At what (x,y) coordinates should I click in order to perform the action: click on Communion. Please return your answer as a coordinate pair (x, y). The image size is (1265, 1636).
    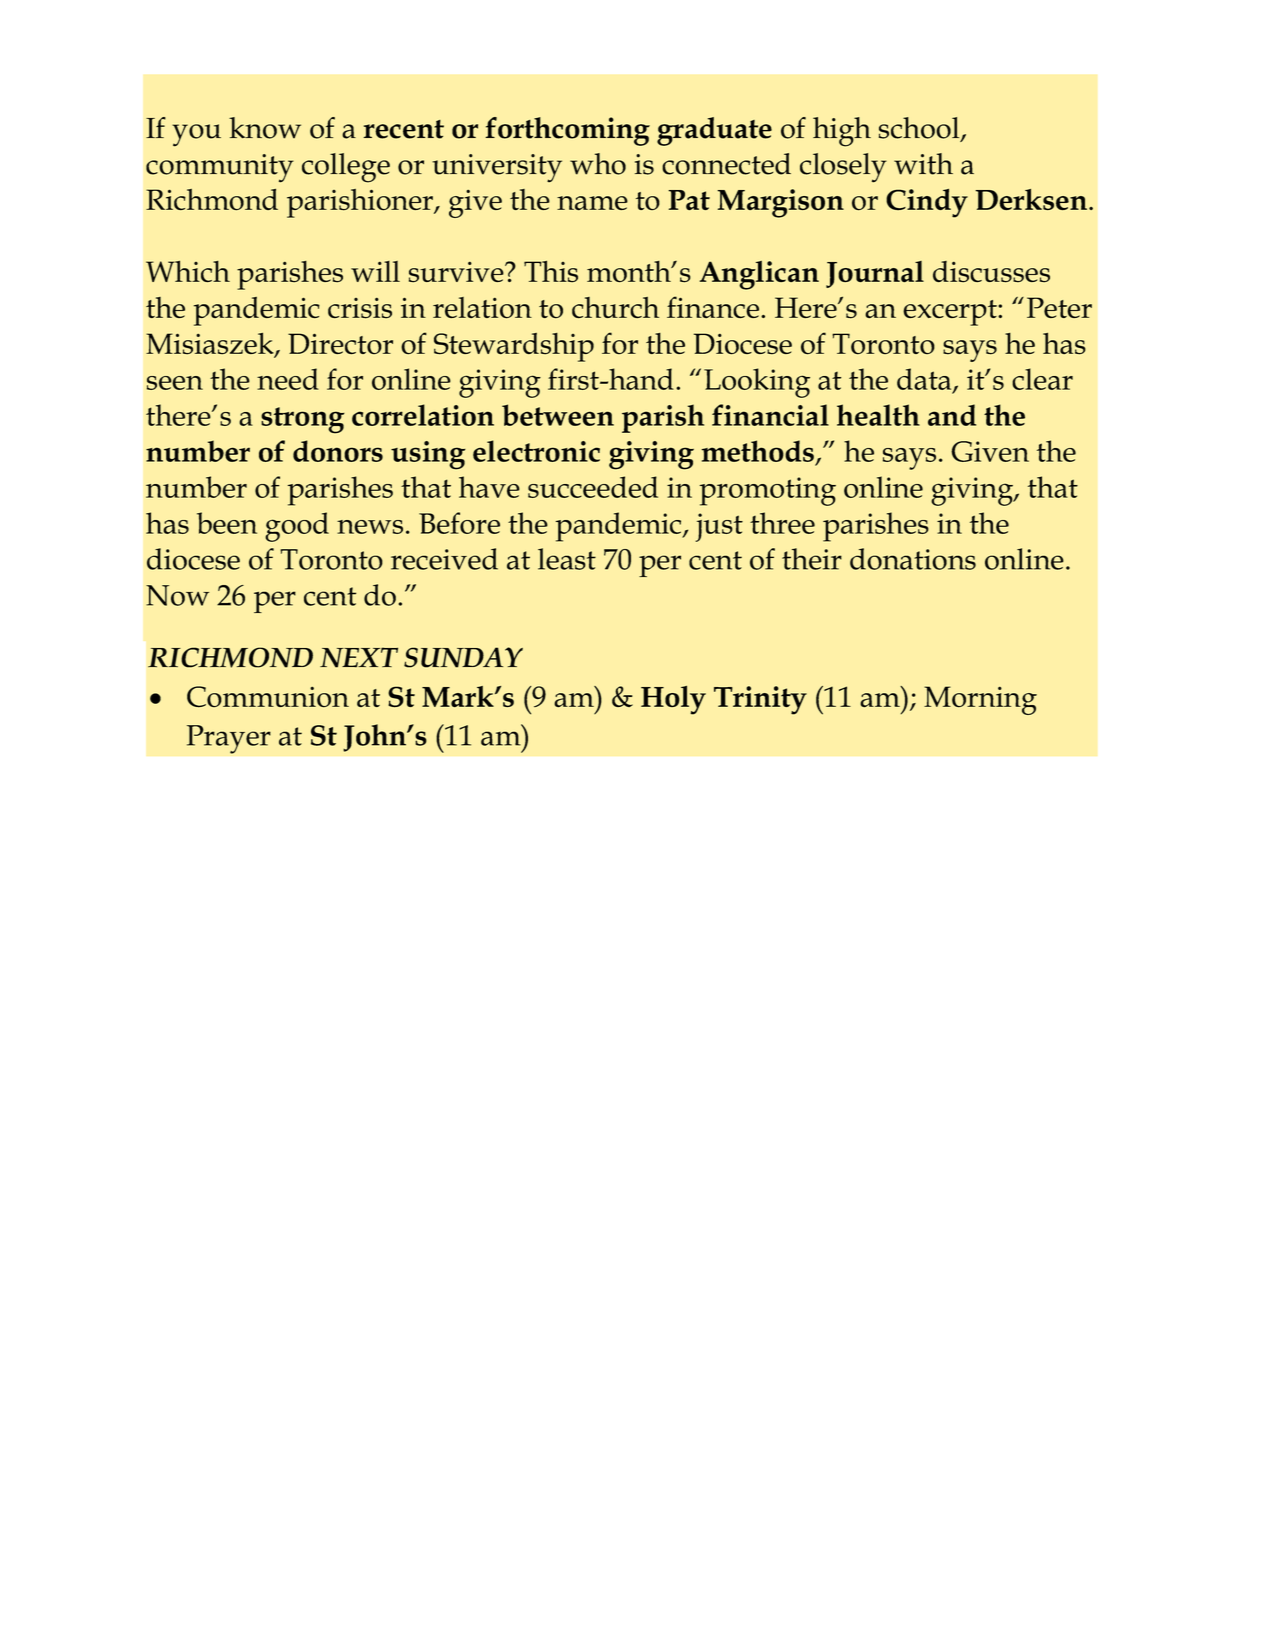
    Looking at the image, I should click on (268, 697).
